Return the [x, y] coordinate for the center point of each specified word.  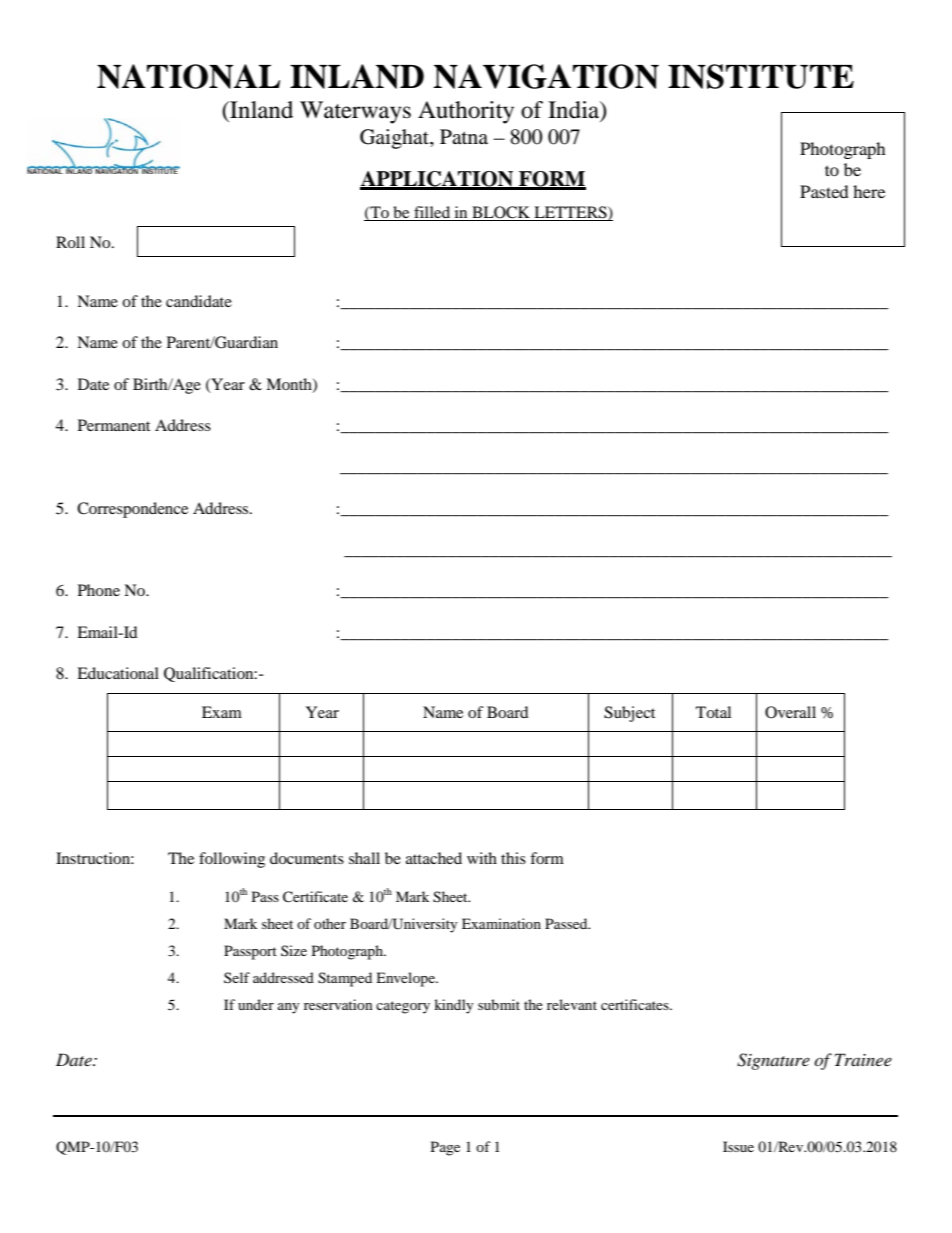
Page [445, 1148]
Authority [466, 112]
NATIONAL [188, 76]
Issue [738, 1146]
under [256, 1004]
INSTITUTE [761, 76]
